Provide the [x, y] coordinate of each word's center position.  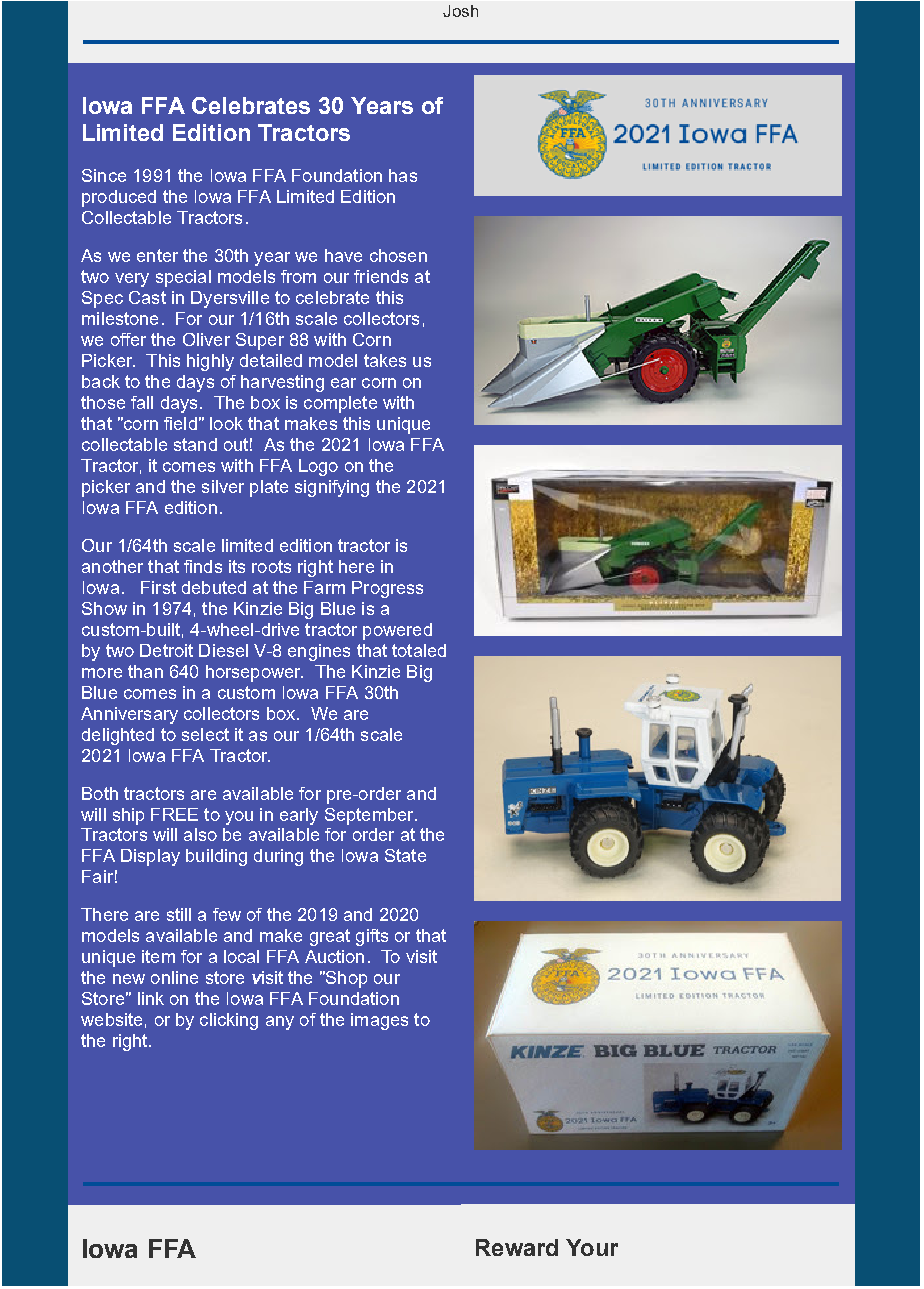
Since [104, 175]
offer [128, 339]
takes [385, 360]
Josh [460, 11]
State [405, 855]
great [330, 937]
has [403, 175]
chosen [398, 255]
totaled [419, 650]
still [179, 914]
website [111, 1019]
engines [319, 652]
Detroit [166, 650]
